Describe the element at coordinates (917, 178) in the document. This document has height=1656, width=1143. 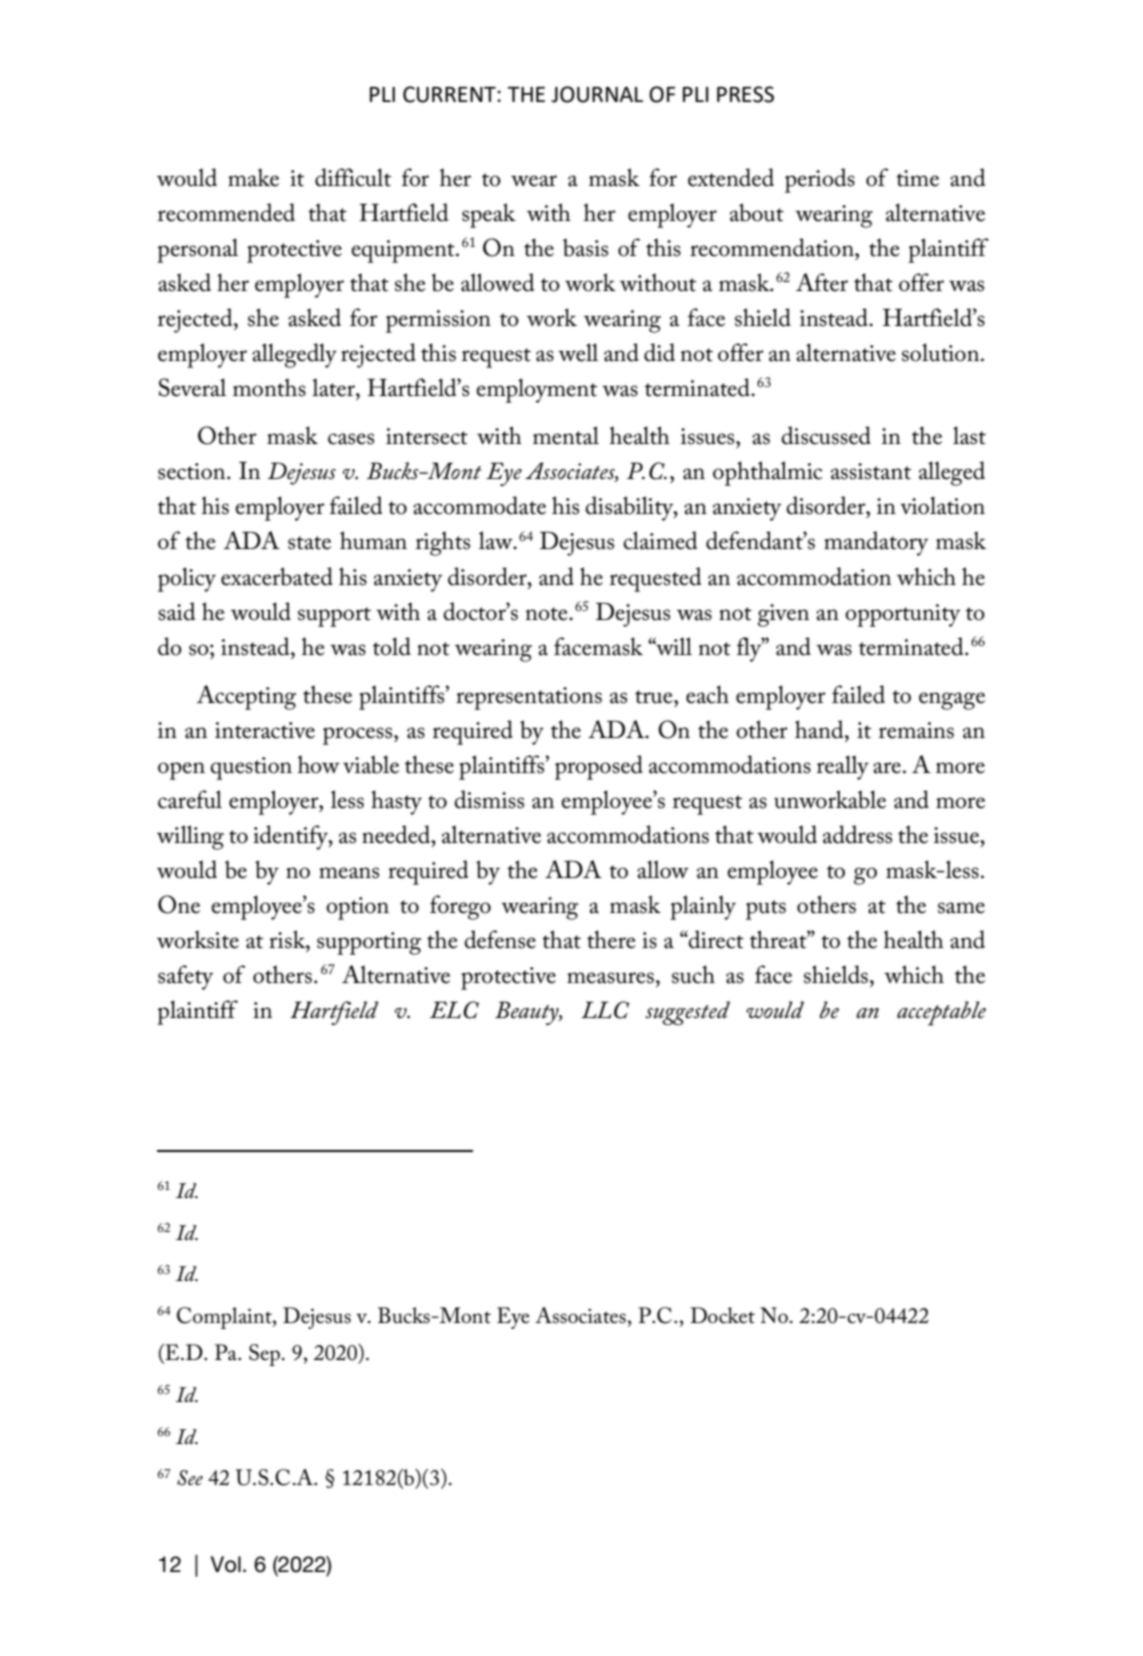
I see `time` at that location.
